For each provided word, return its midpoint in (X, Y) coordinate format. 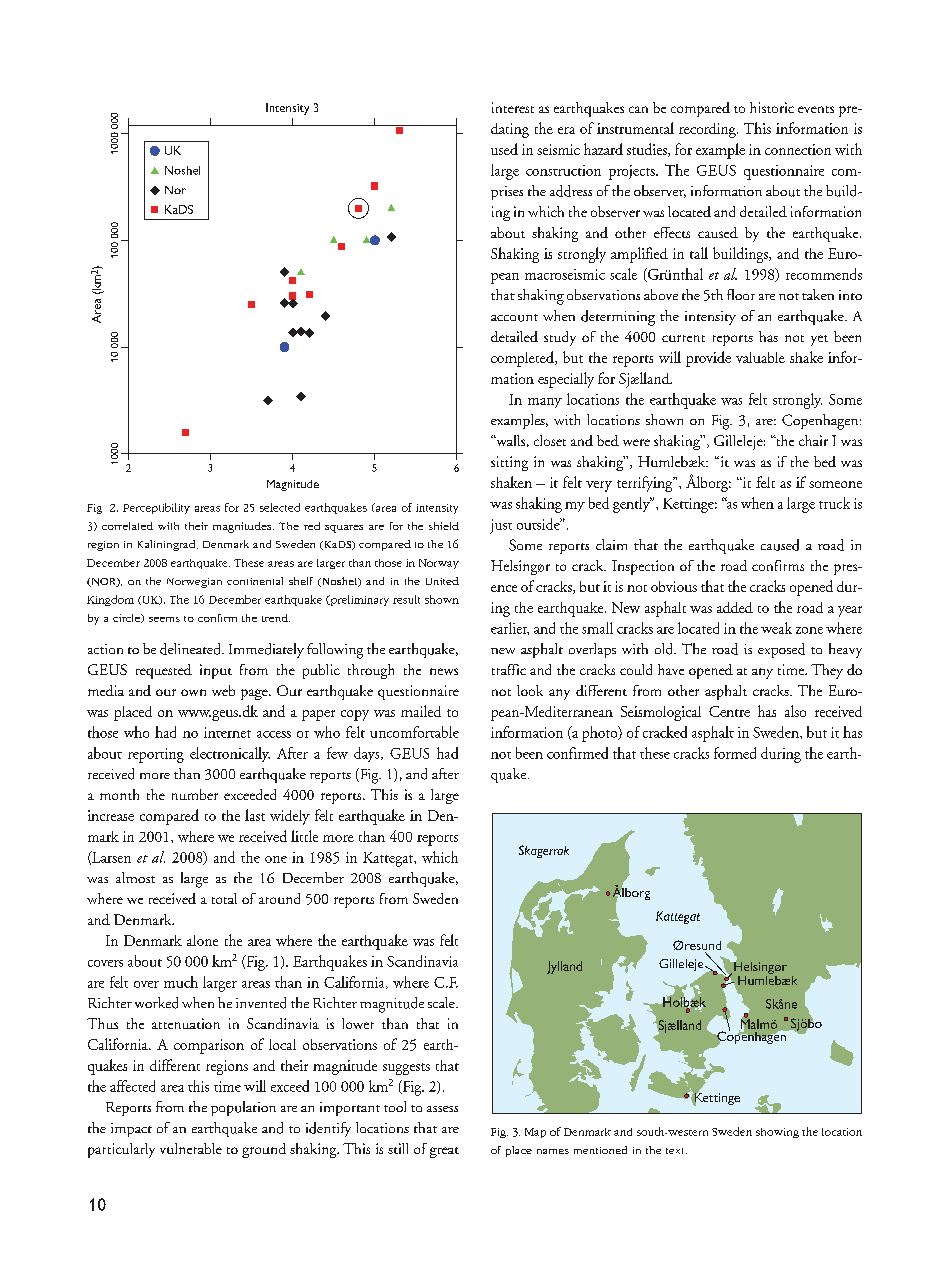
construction (563, 170)
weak (776, 628)
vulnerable (191, 1148)
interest (513, 107)
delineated (191, 649)
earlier (510, 628)
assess (442, 1109)
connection (798, 149)
